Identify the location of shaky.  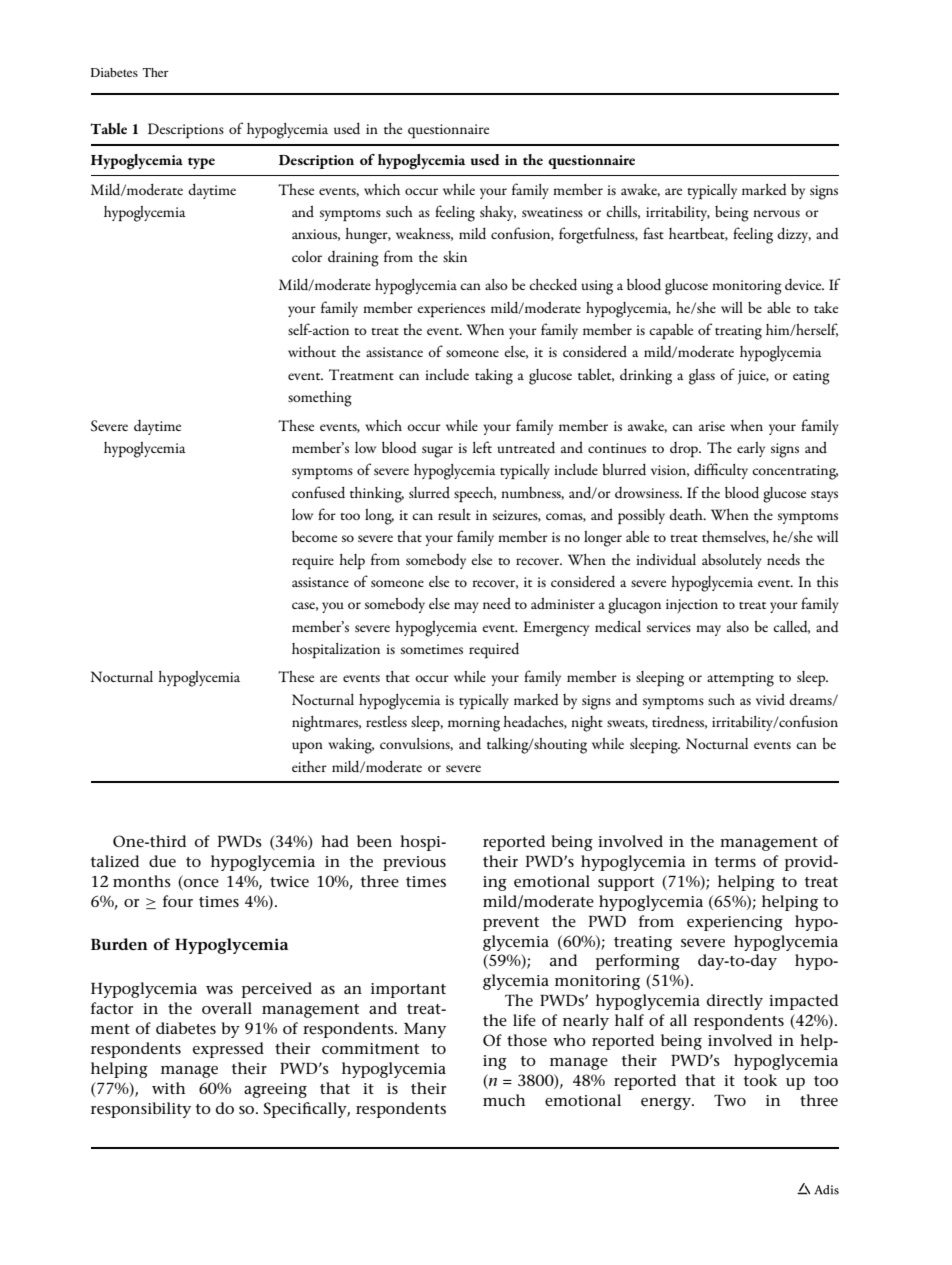
(498, 213).
